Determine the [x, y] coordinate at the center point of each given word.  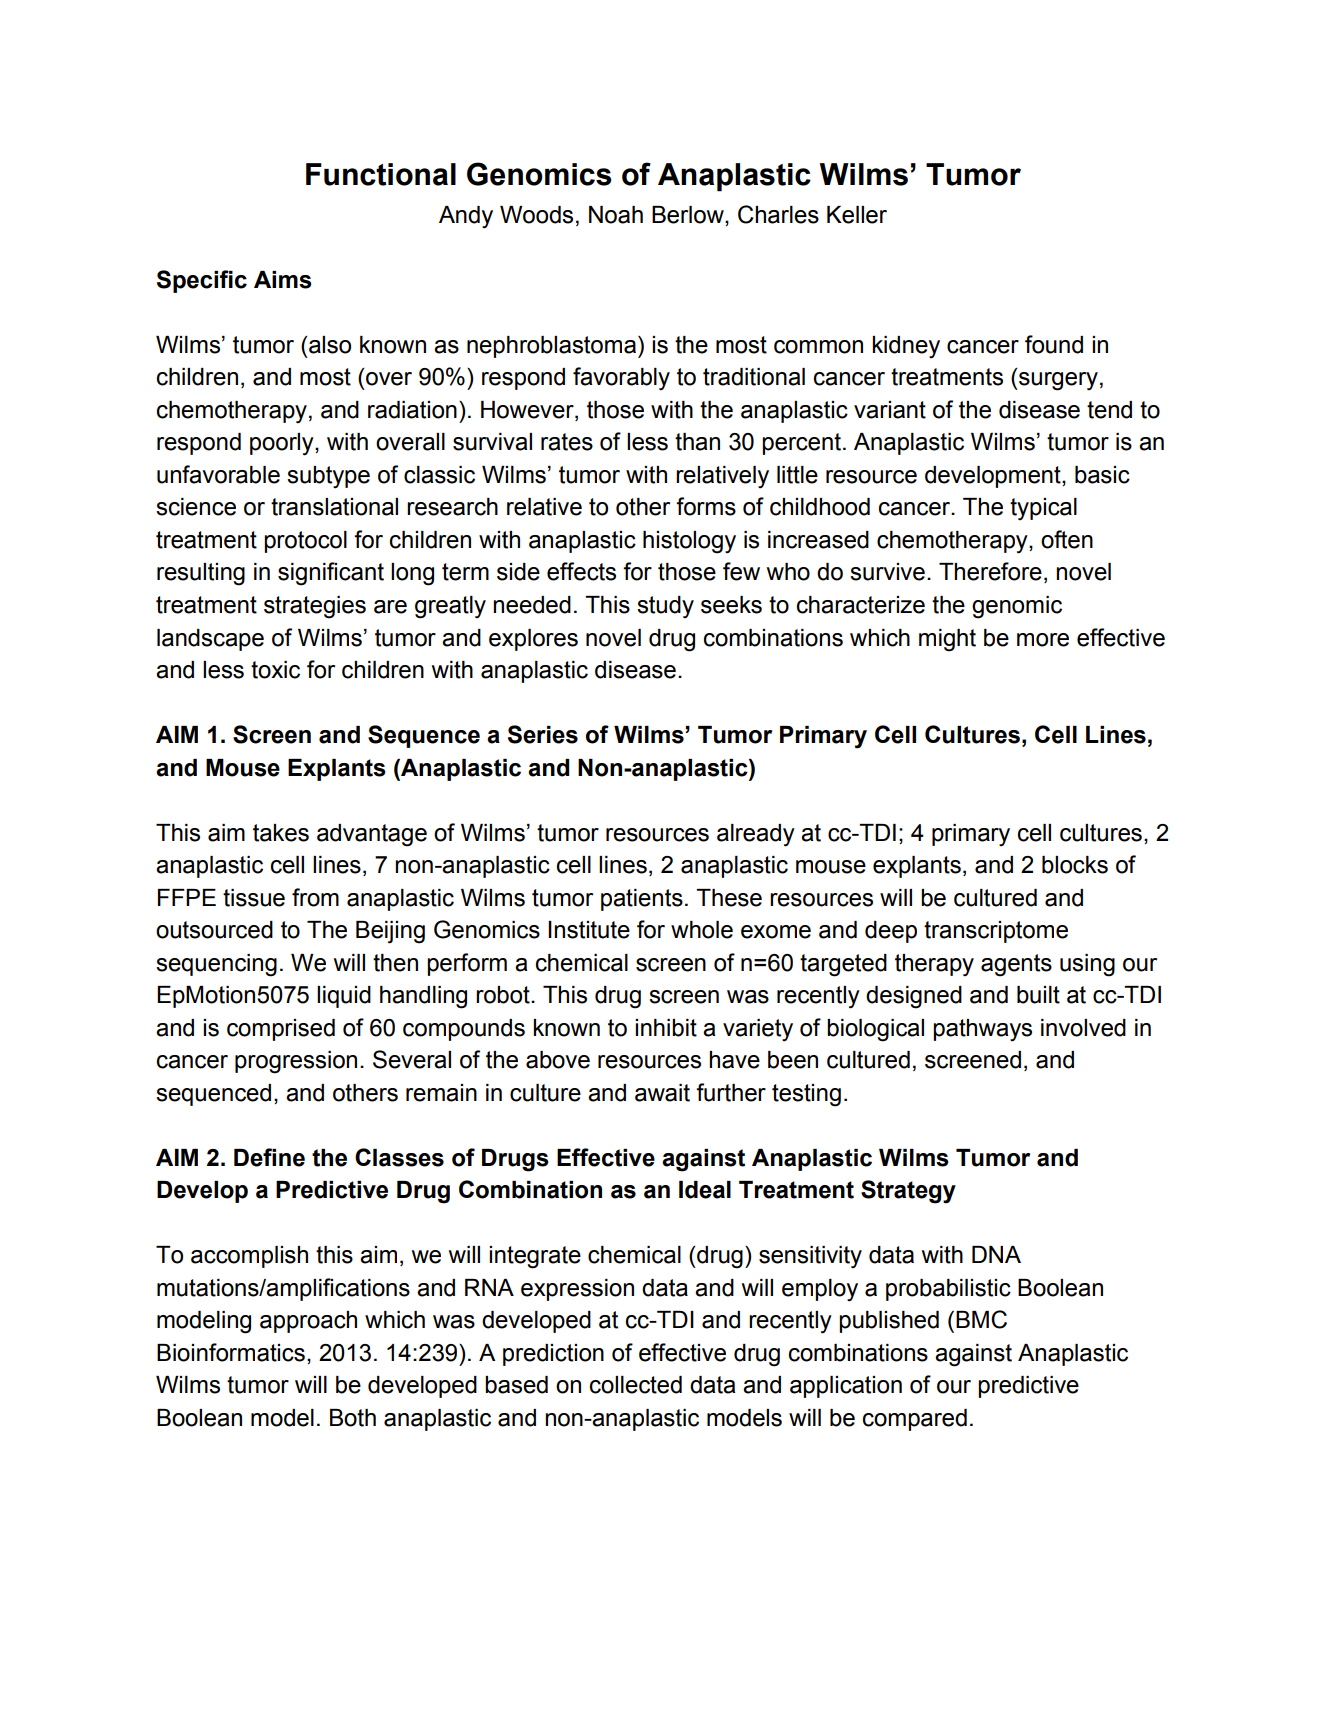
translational [334, 507]
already [756, 835]
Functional [381, 174]
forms [706, 506]
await [662, 1093]
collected [636, 1385]
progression [296, 1062]
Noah [616, 215]
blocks [1075, 865]
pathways [982, 1030]
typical [1043, 509]
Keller [857, 215]
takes [281, 833]
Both [353, 1418]
